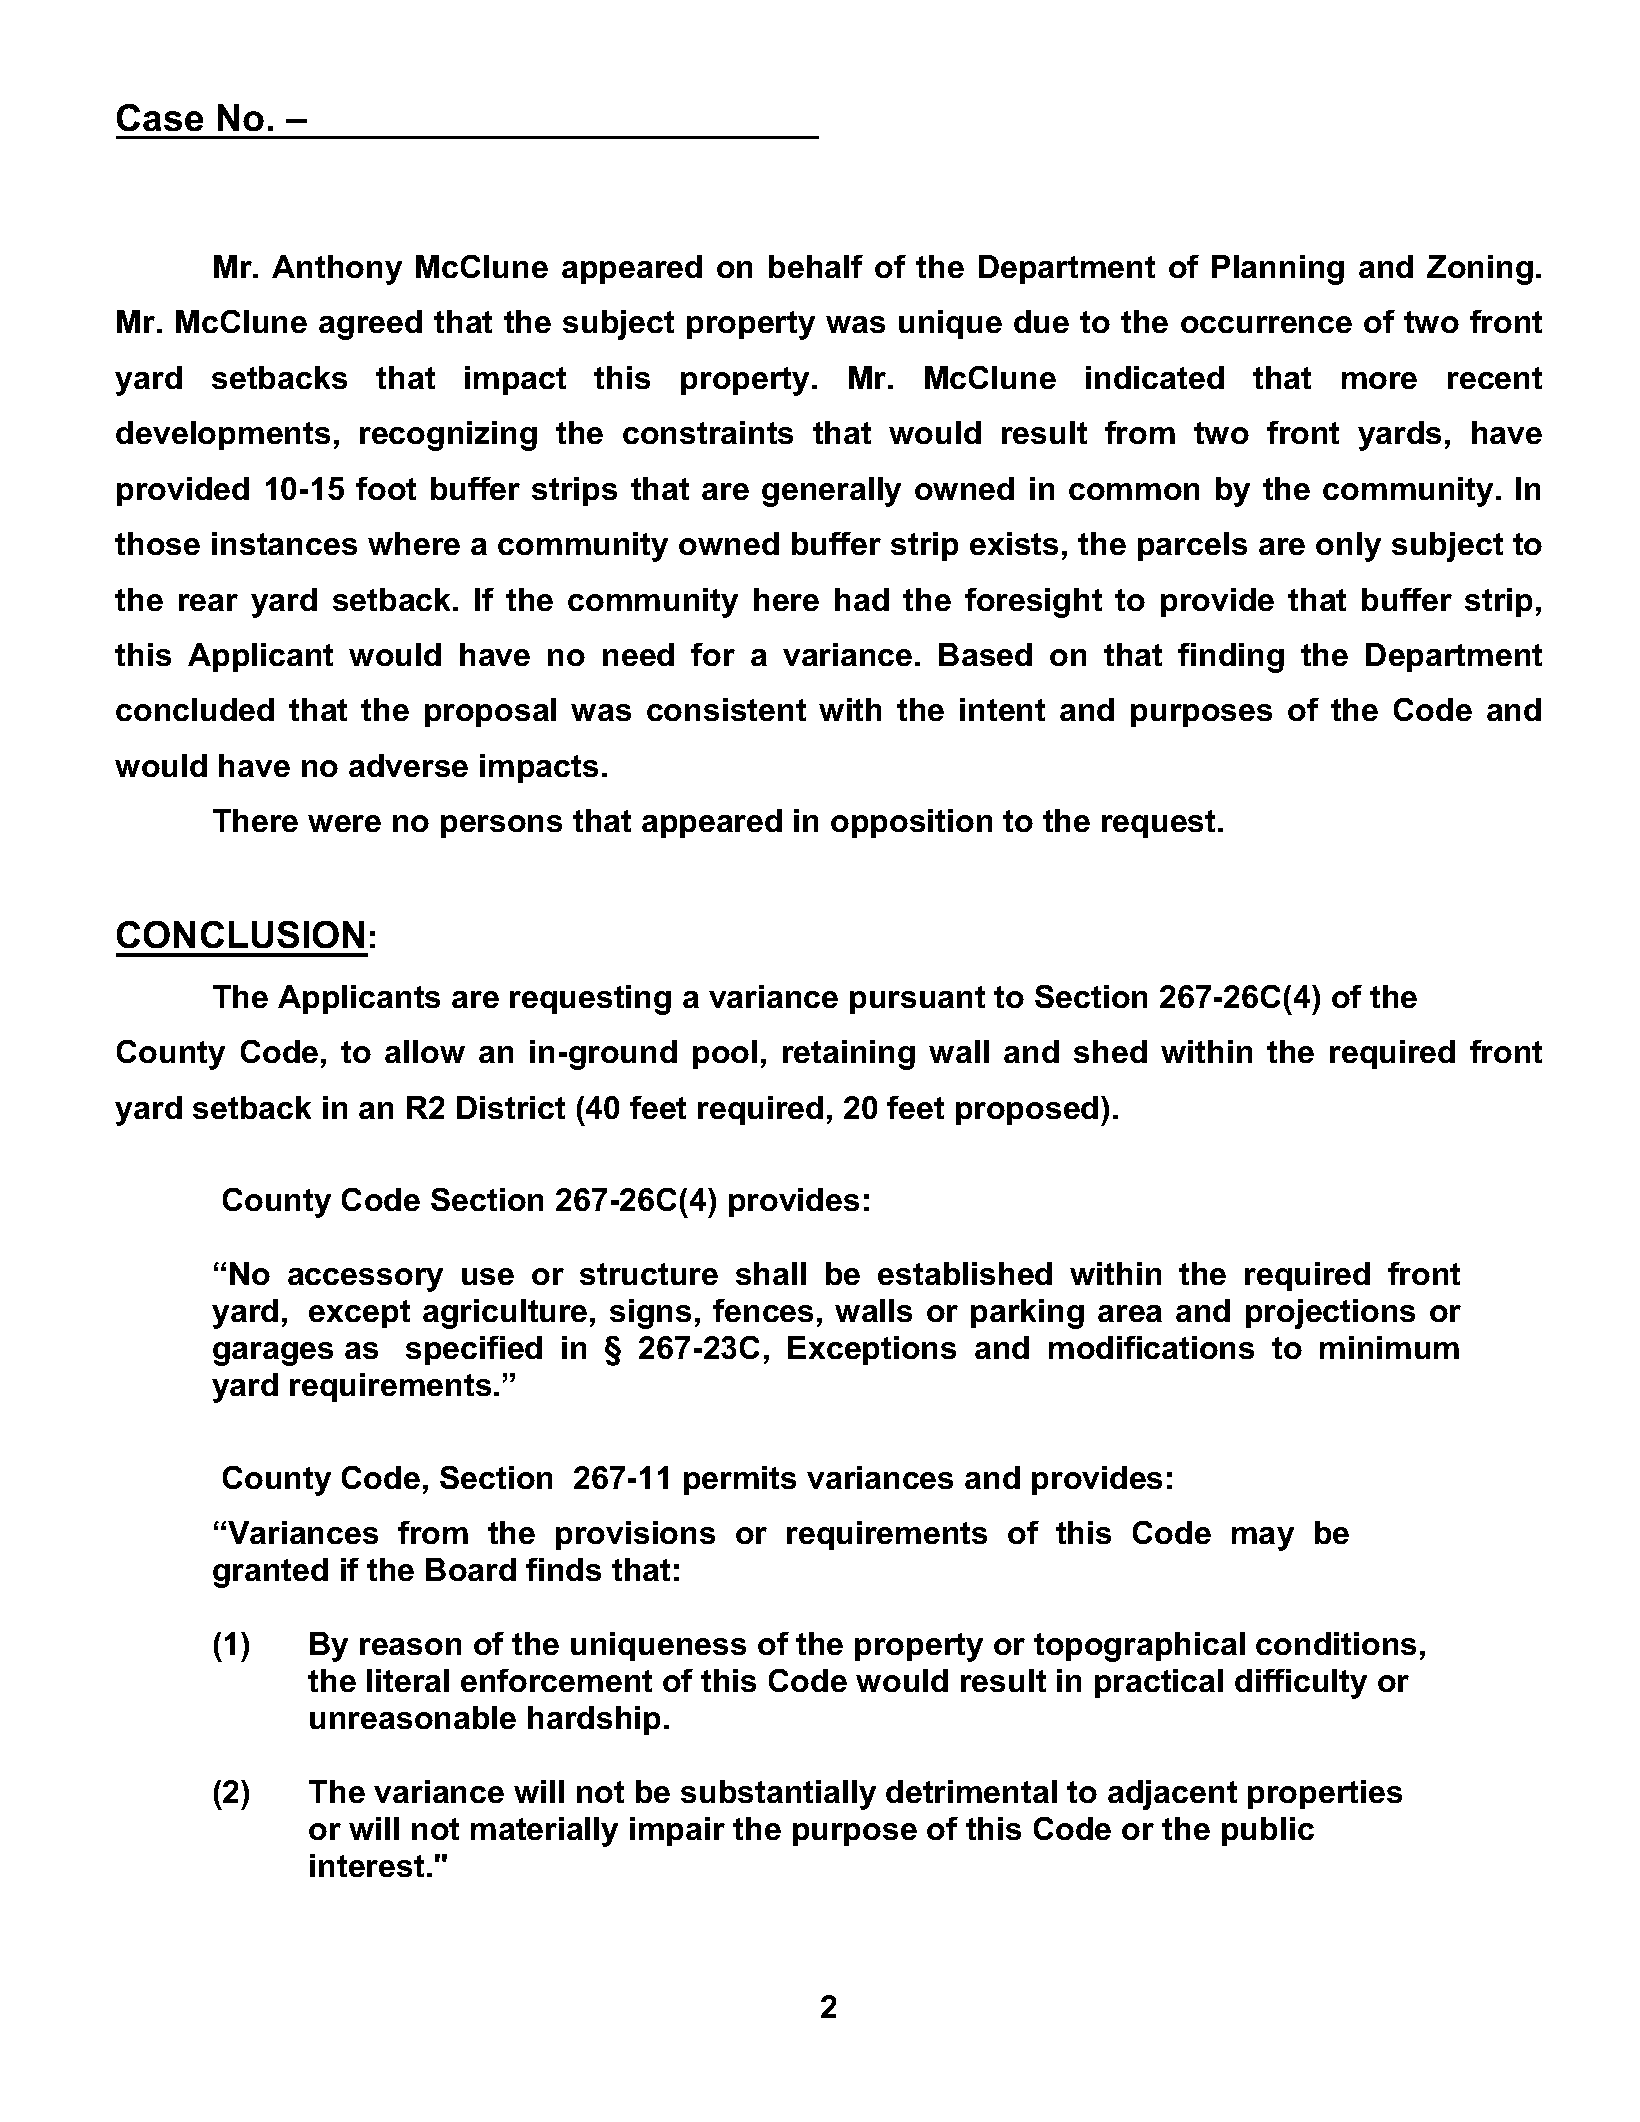 This screenshot has width=1640, height=2122. What do you see at coordinates (778, 1795) in the screenshot?
I see `substantially` at bounding box center [778, 1795].
